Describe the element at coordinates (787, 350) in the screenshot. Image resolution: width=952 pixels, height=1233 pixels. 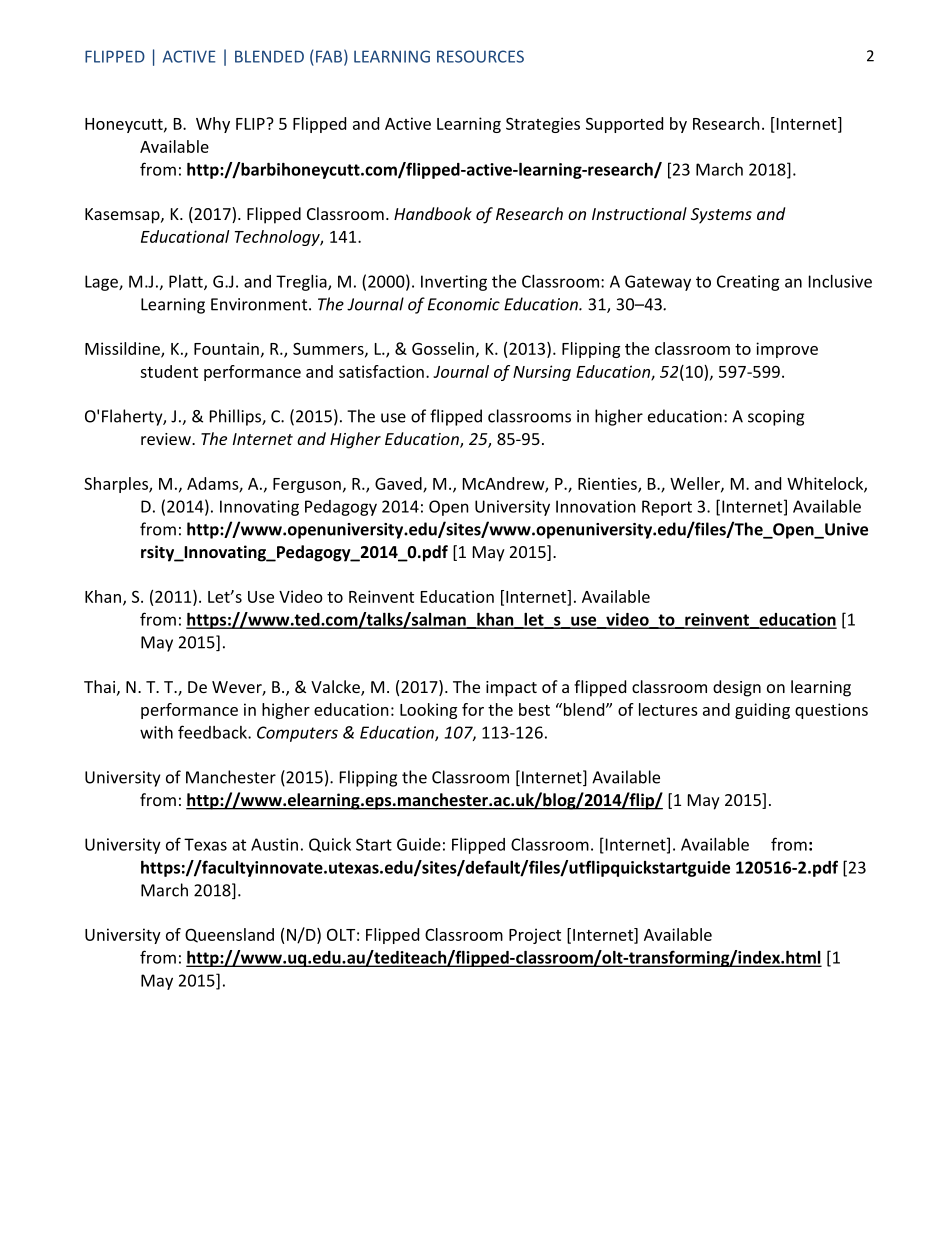
I see `improve` at that location.
